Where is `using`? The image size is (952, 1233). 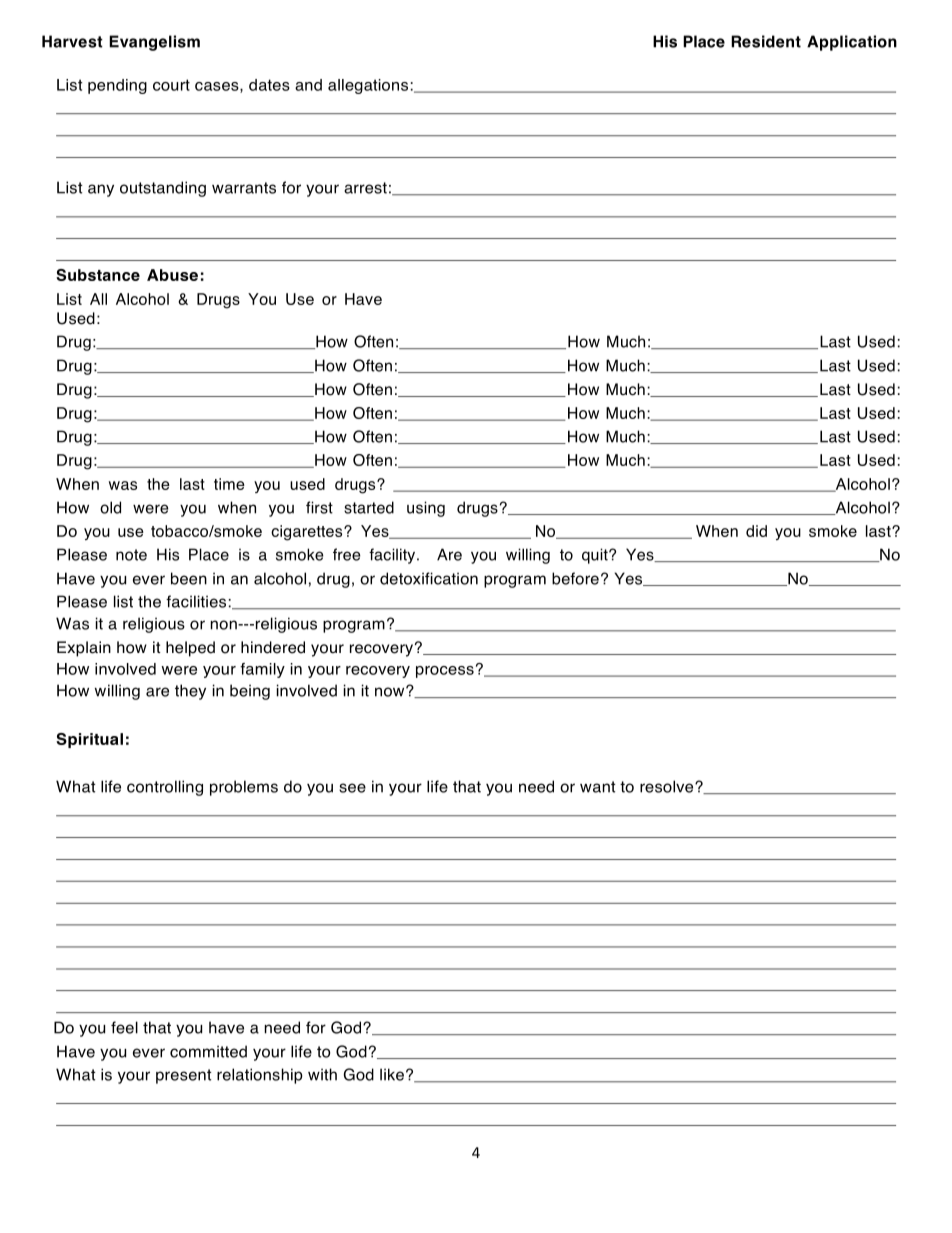
using is located at coordinates (426, 509).
